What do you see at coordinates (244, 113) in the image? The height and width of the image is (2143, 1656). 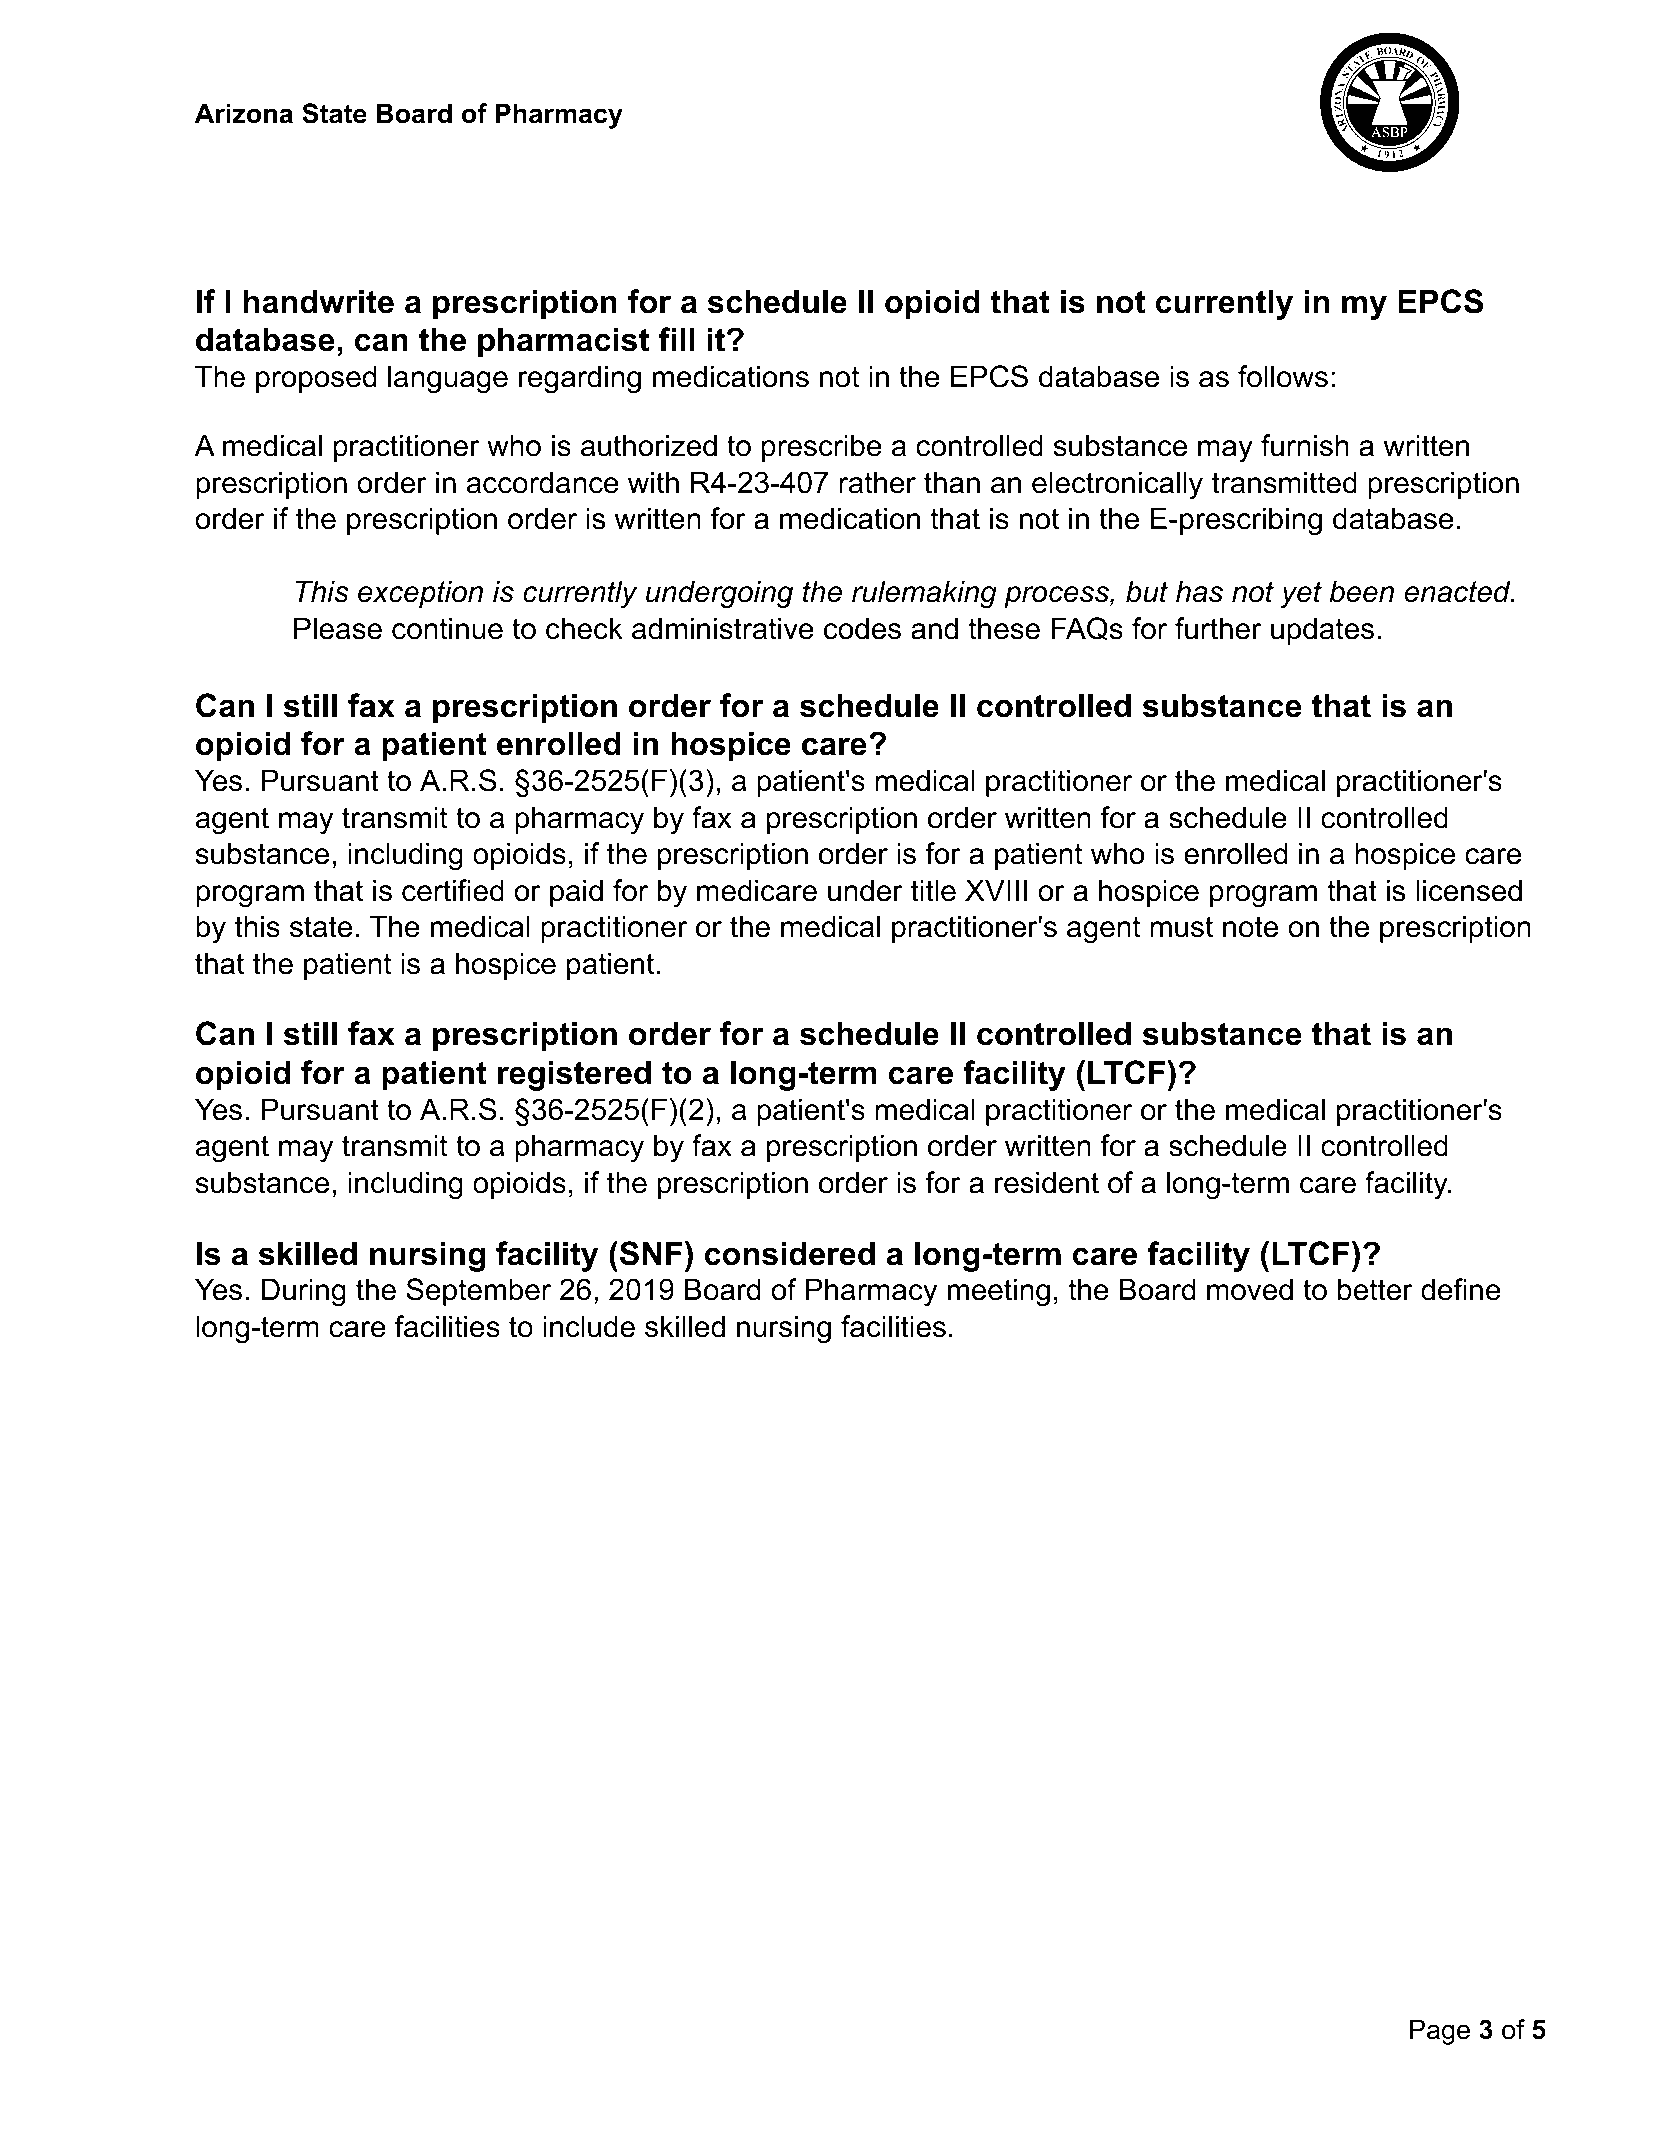 I see `Arizona` at bounding box center [244, 113].
